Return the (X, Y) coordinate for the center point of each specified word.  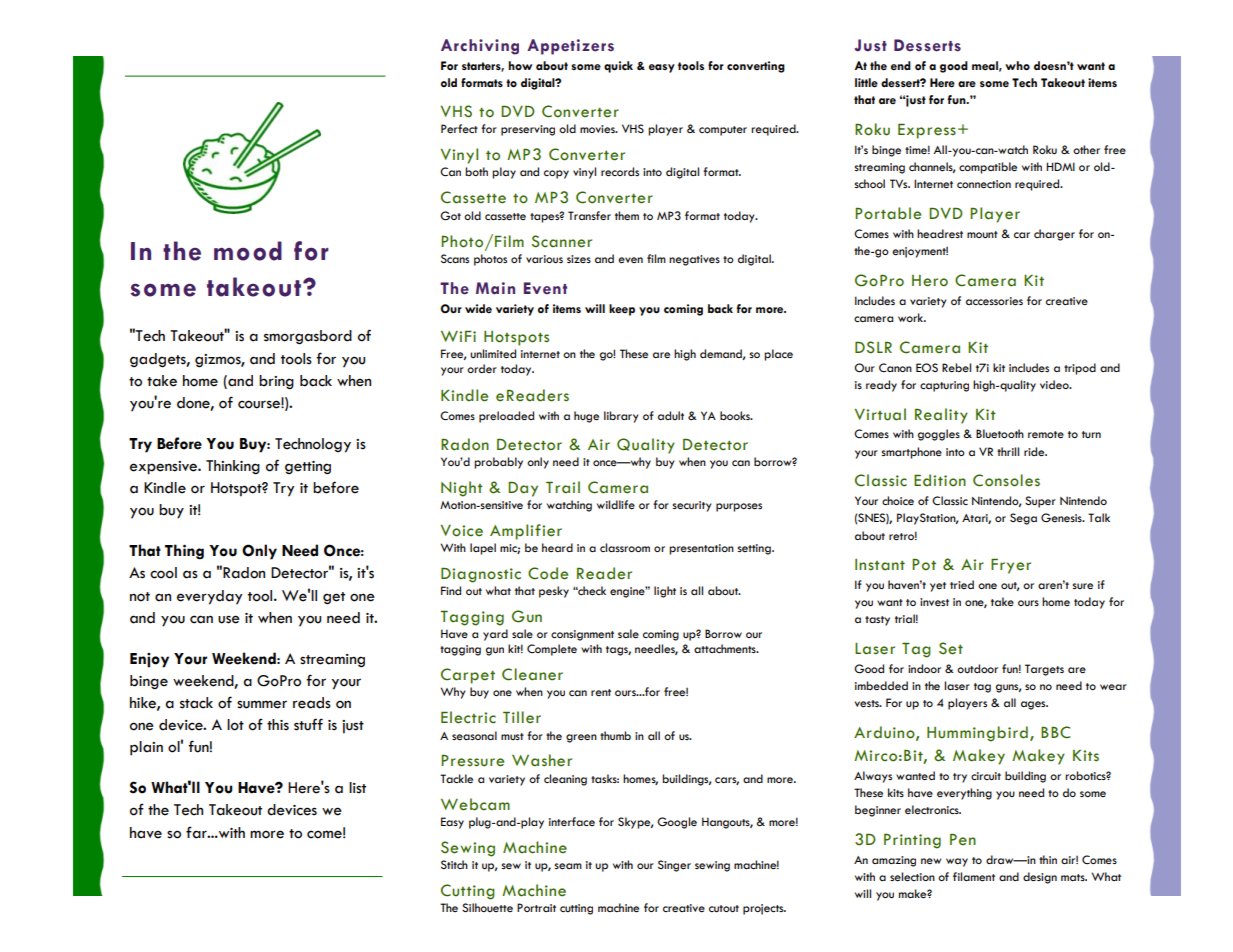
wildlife (616, 505)
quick (618, 67)
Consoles (1006, 480)
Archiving (480, 47)
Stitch (454, 864)
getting (308, 468)
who (1017, 66)
